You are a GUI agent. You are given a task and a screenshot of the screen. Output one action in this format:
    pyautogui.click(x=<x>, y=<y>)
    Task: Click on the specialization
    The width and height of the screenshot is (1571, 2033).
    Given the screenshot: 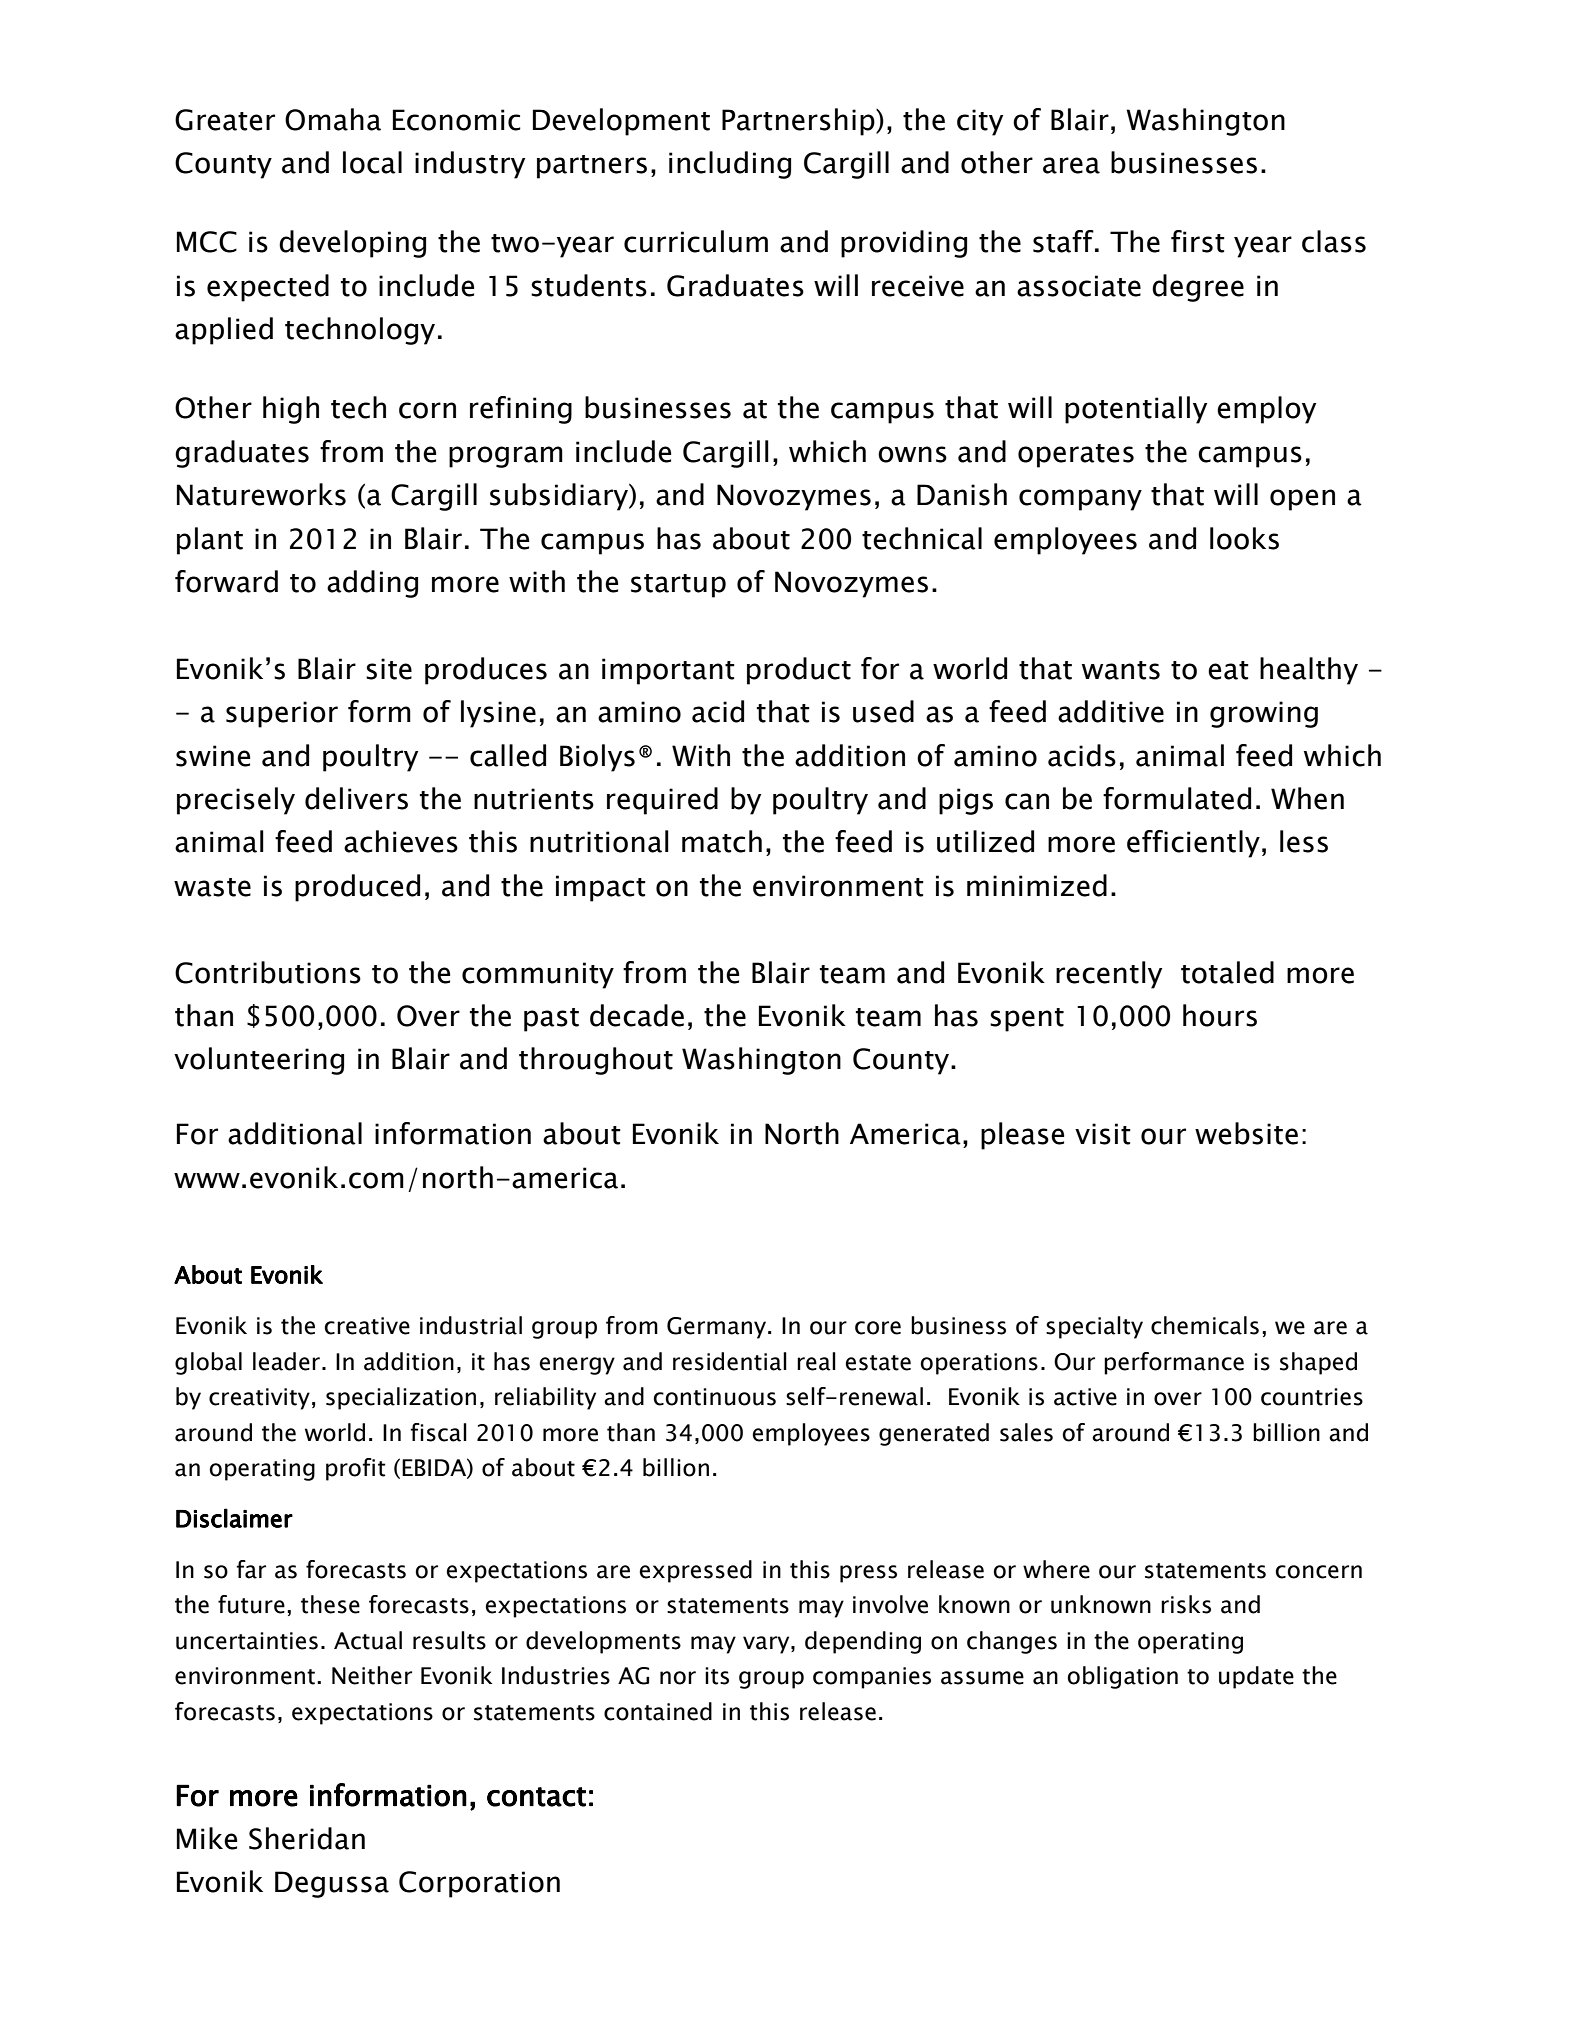 What is the action you would take?
    pyautogui.click(x=401, y=1398)
